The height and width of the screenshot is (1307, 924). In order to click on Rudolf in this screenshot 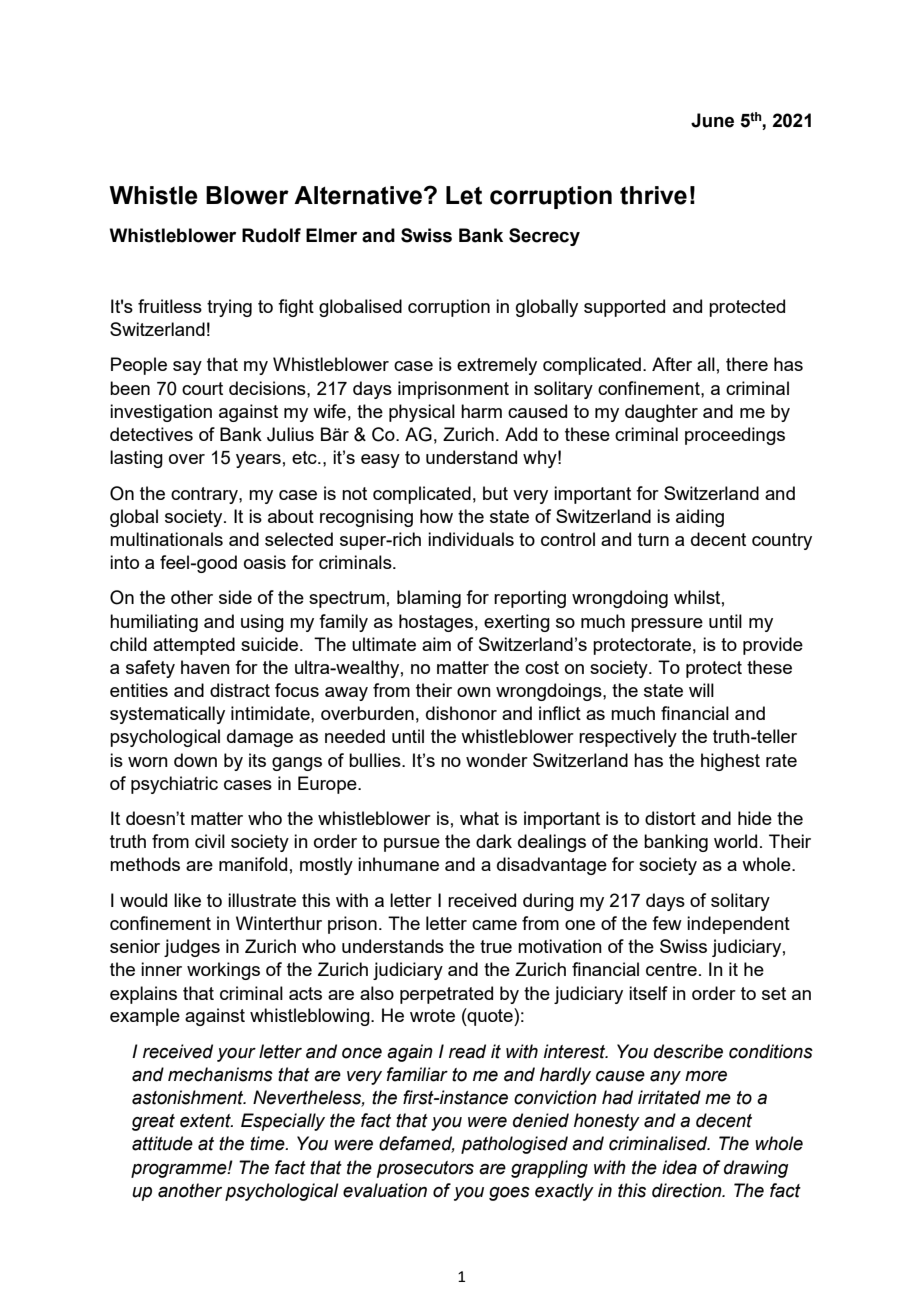, I will do `click(271, 235)`.
